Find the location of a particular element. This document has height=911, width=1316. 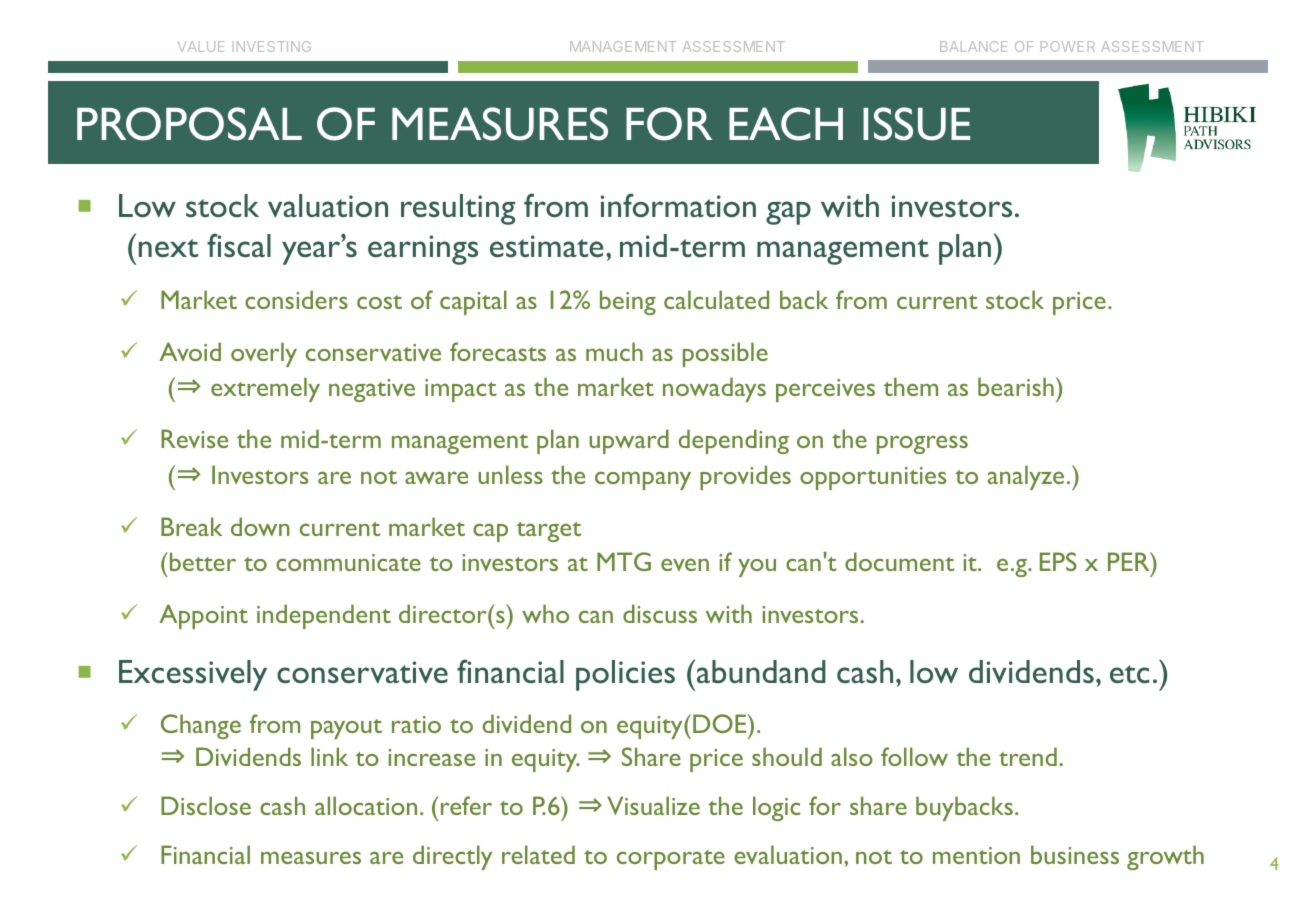

even is located at coordinates (685, 565).
